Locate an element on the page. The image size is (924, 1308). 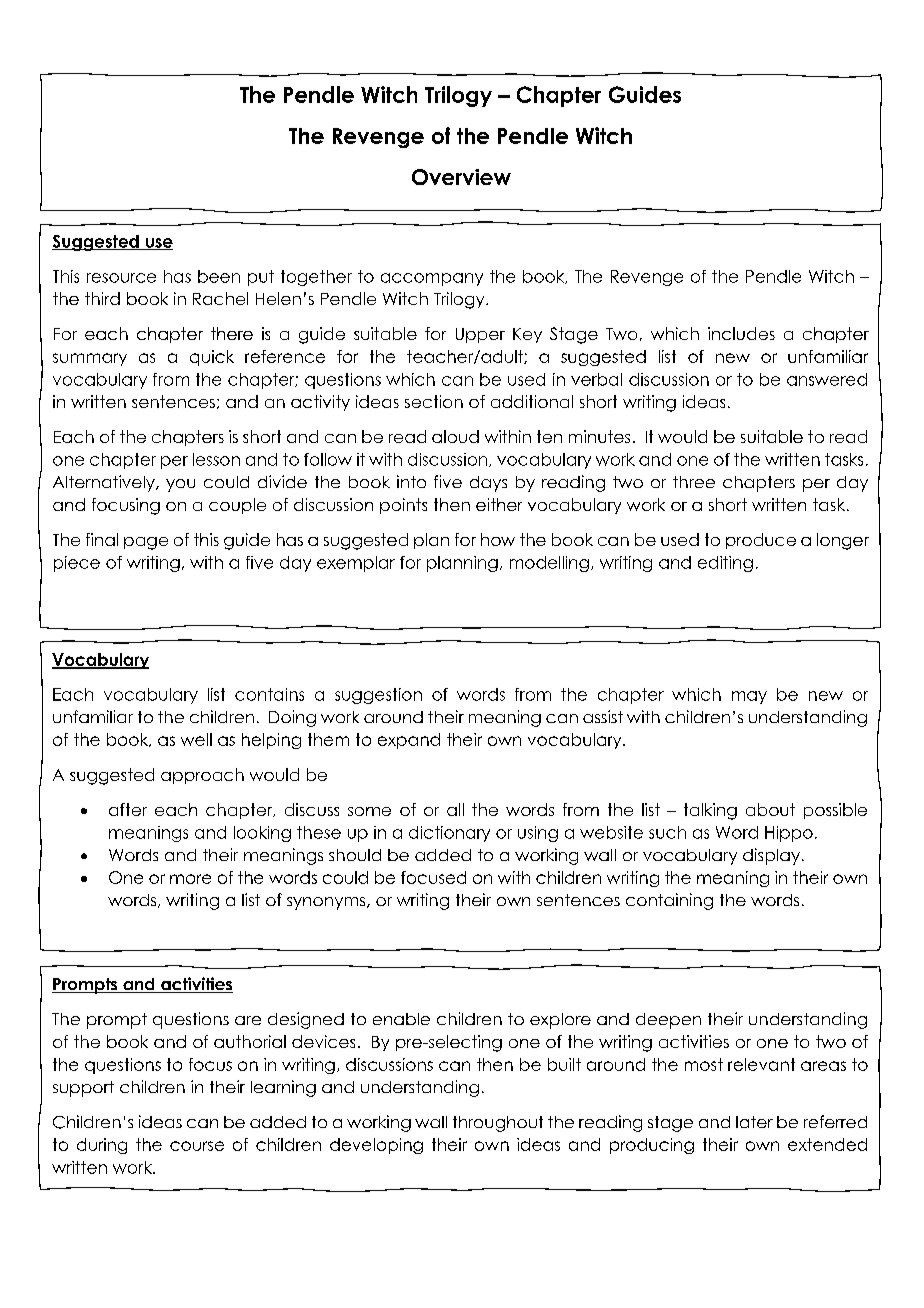
Overview is located at coordinates (461, 177).
